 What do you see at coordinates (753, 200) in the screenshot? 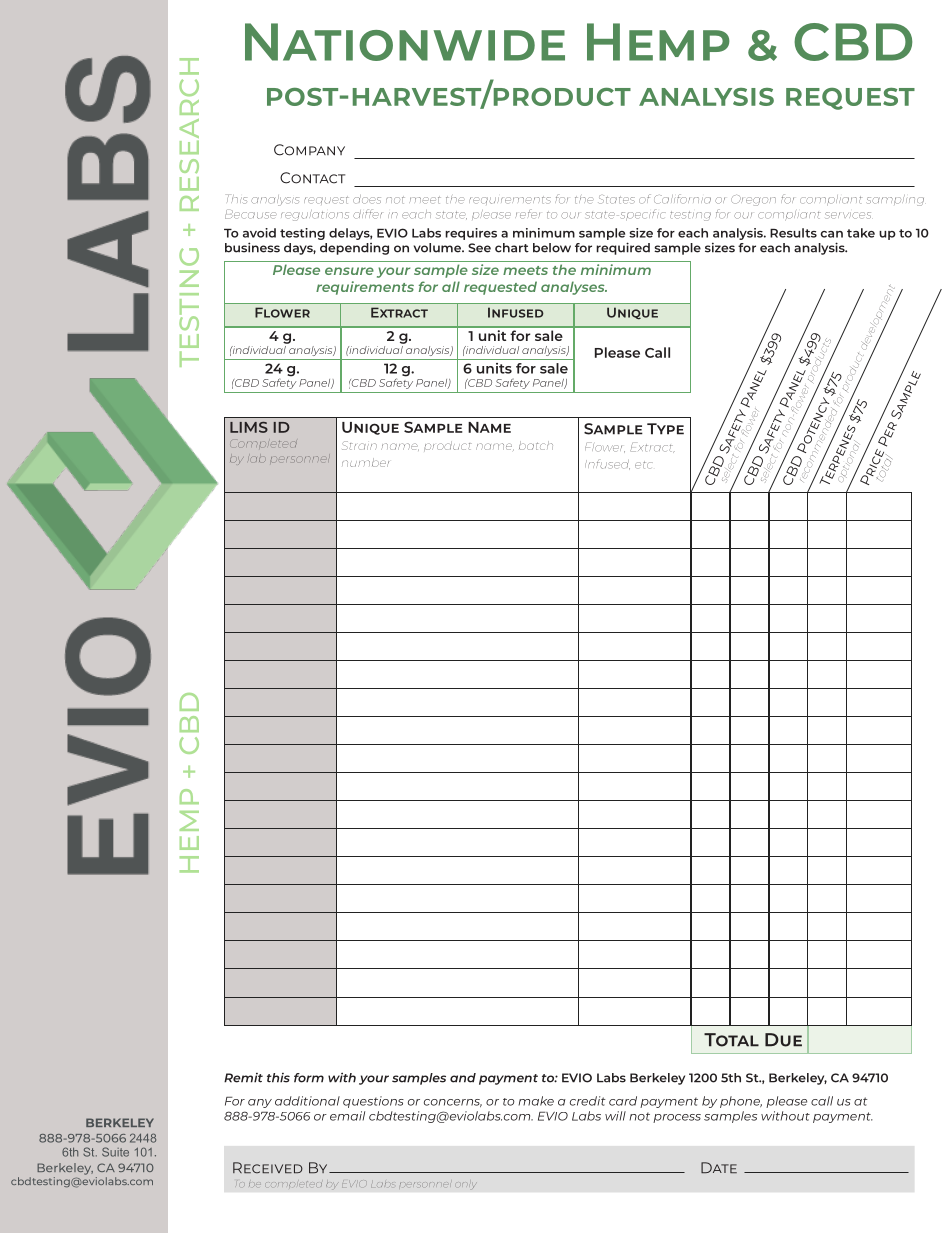
I see `Oregon` at bounding box center [753, 200].
